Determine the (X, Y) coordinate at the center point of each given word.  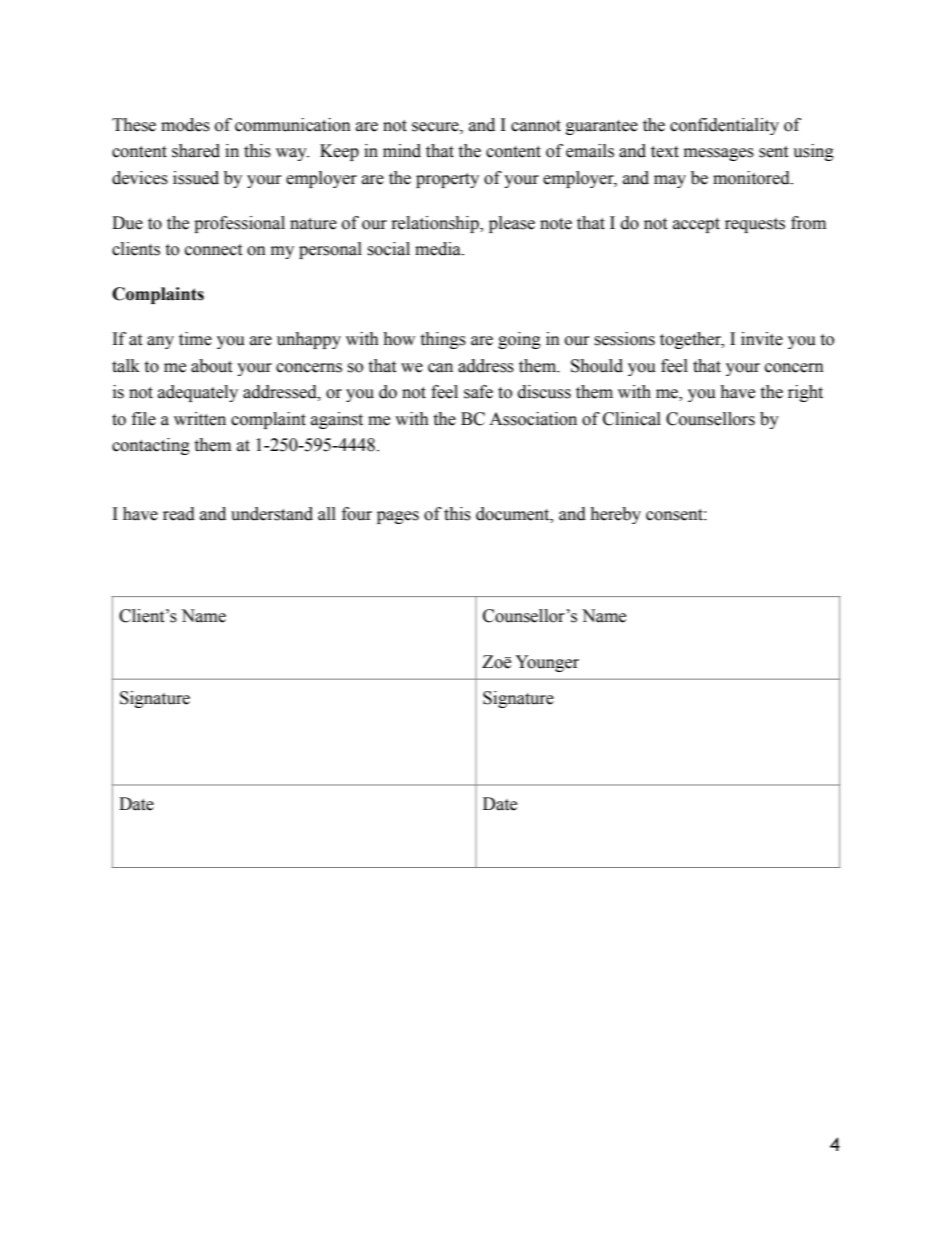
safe (478, 392)
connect (213, 250)
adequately (198, 393)
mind (402, 151)
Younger (547, 663)
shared (196, 151)
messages (719, 154)
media (439, 249)
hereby (615, 515)
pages (398, 517)
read (179, 514)
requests (755, 225)
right (805, 393)
